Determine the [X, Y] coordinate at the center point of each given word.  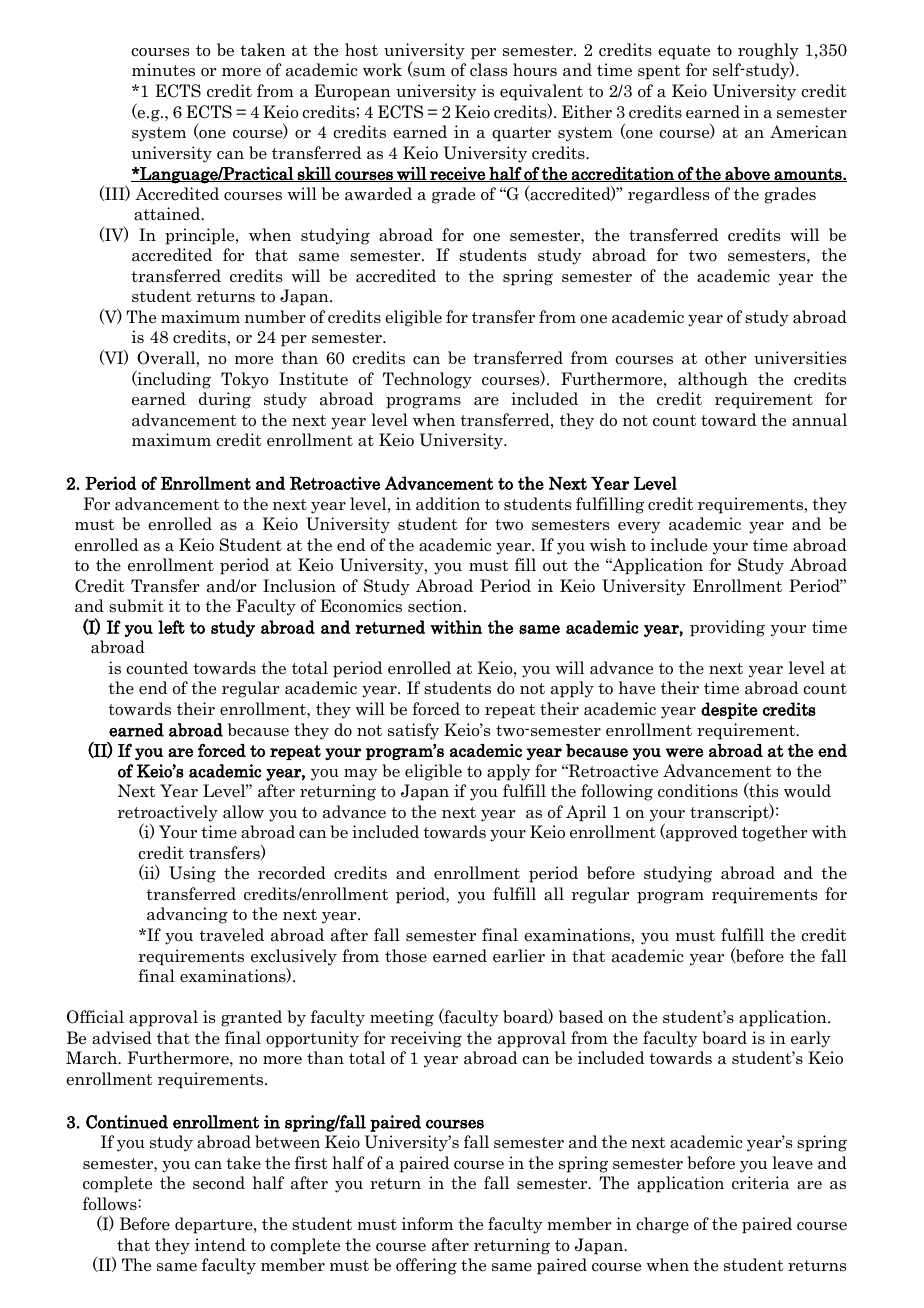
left [171, 627]
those [406, 956]
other [726, 357]
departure [215, 1225]
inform [427, 1224]
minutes [163, 69]
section [436, 606]
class [488, 70]
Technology [427, 380]
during [225, 400]
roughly [768, 52]
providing [727, 628]
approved [701, 833]
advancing [187, 915]
